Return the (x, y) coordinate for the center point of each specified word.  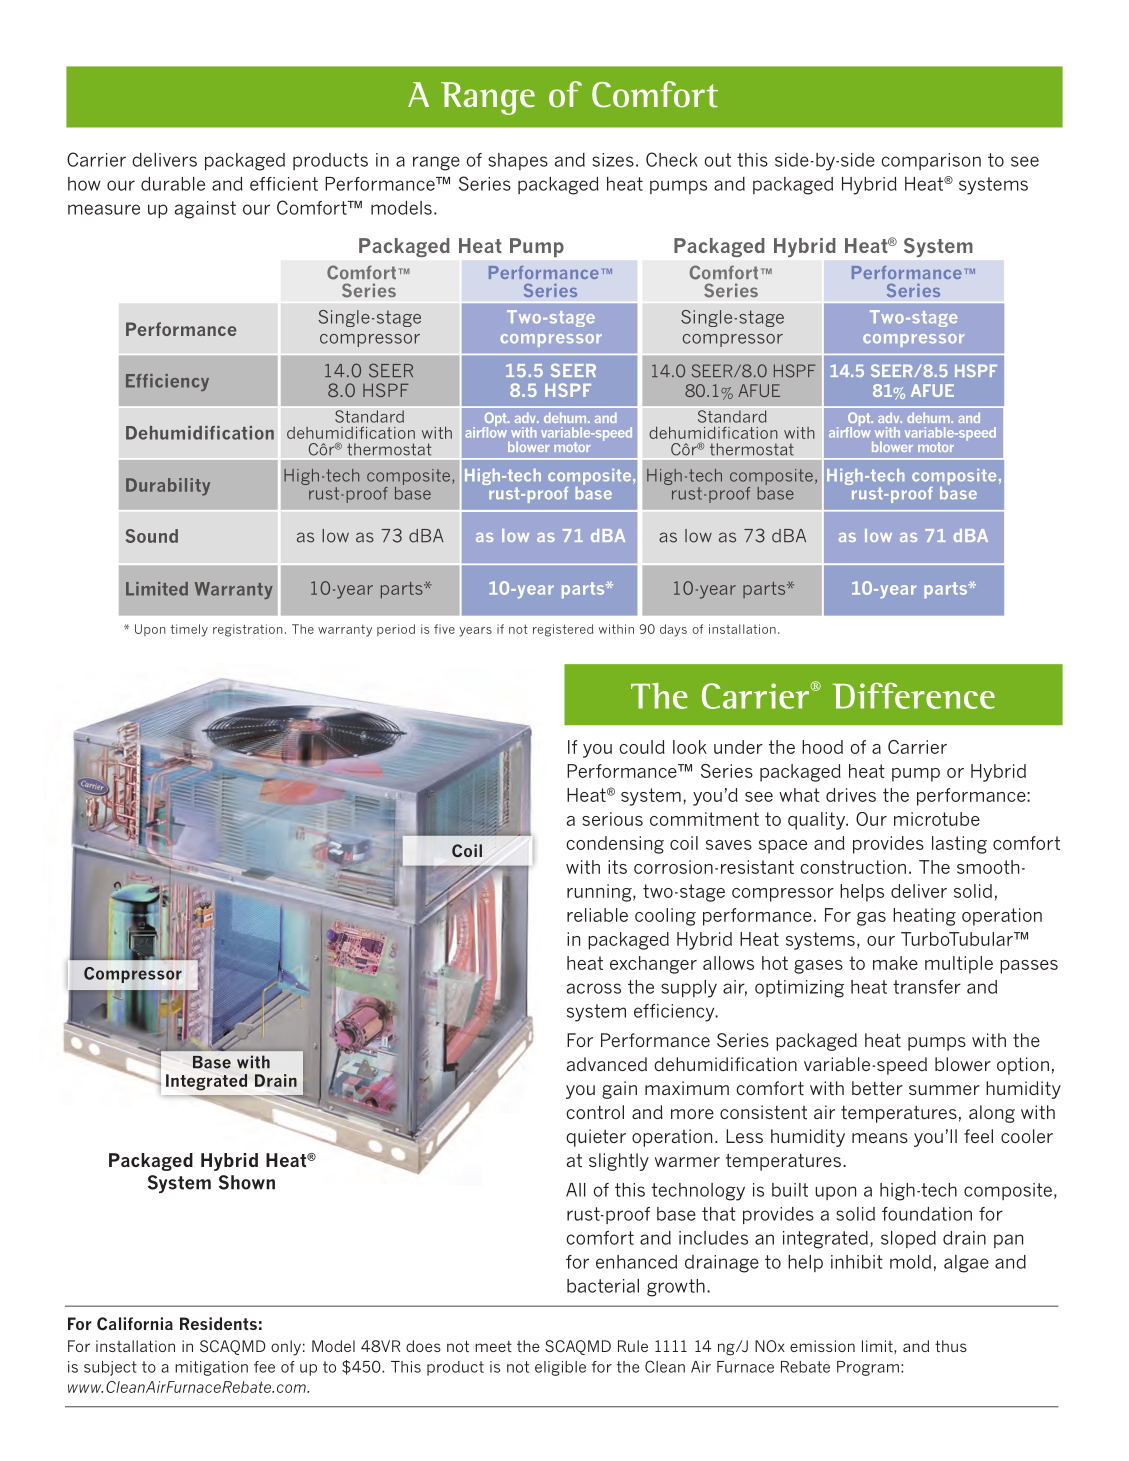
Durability (168, 487)
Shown (247, 1182)
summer (944, 1090)
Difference (914, 696)
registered (563, 630)
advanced (607, 1064)
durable (173, 184)
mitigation (211, 1368)
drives (851, 795)
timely (189, 630)
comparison (931, 161)
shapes (518, 161)
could (642, 747)
